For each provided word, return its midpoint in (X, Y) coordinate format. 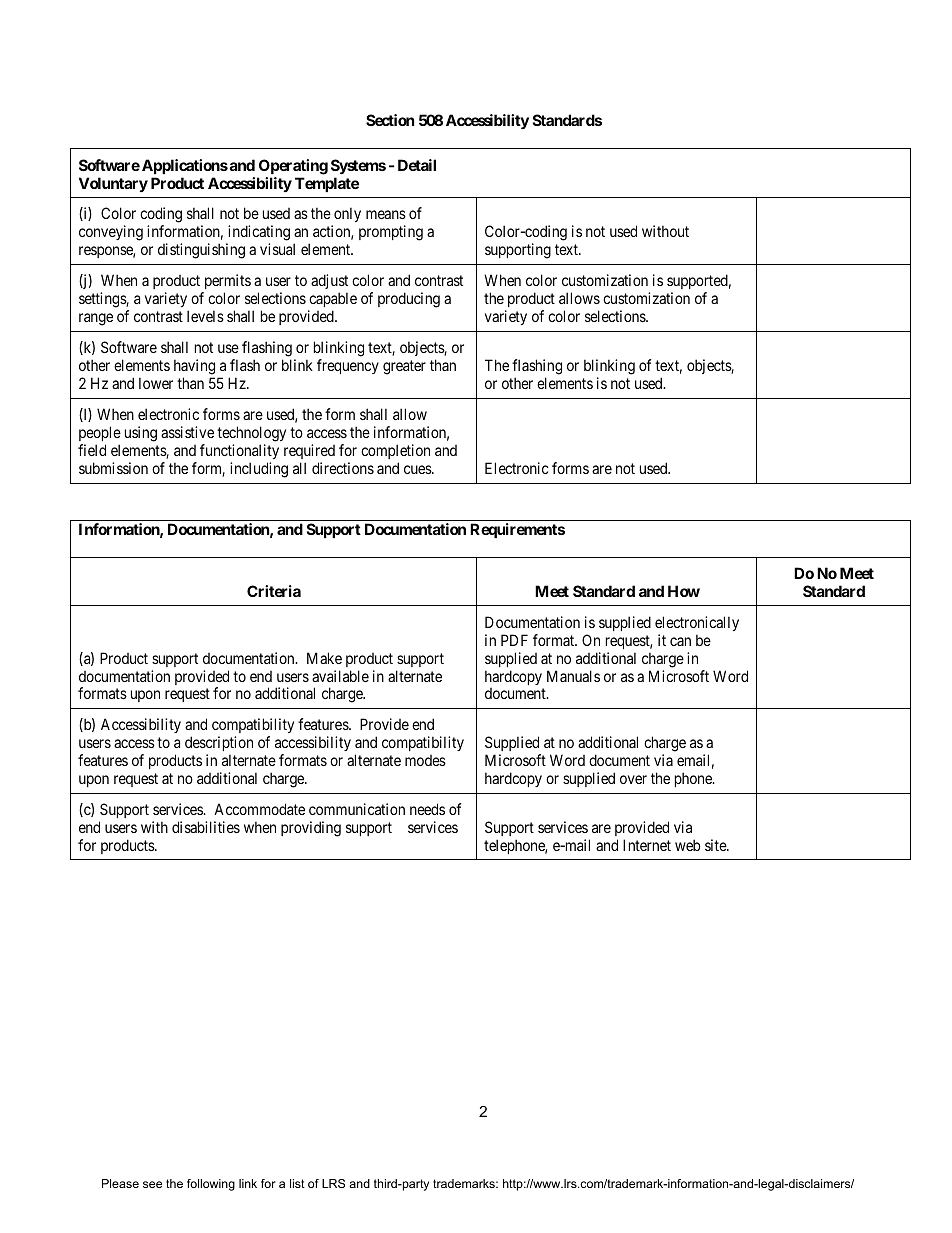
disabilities (206, 827)
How (684, 591)
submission (113, 468)
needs (427, 809)
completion (395, 451)
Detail (417, 165)
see (152, 1184)
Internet (647, 845)
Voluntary (113, 184)
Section (390, 120)
